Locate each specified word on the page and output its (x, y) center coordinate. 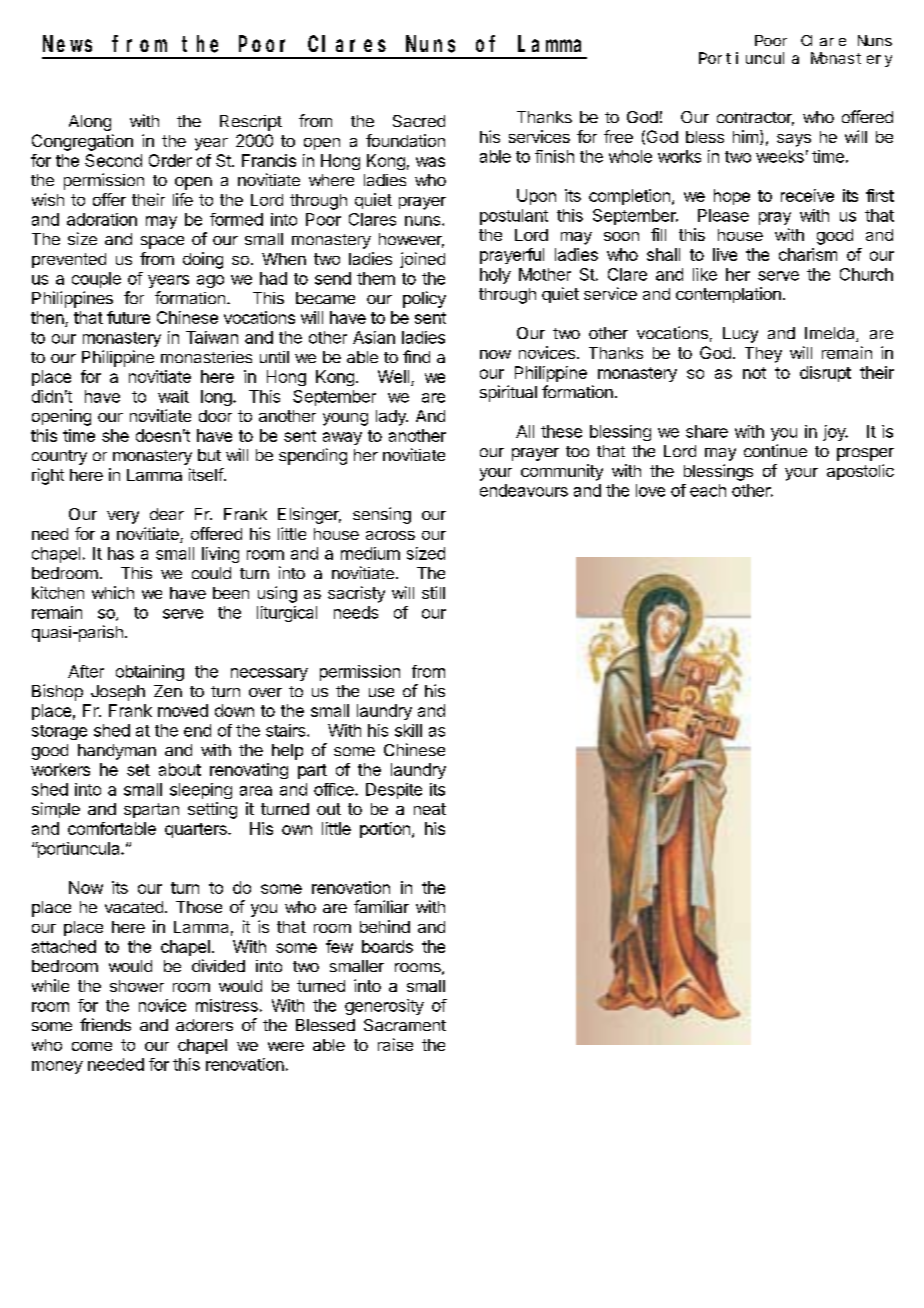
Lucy (740, 335)
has (121, 553)
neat (430, 809)
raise (395, 1044)
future (128, 317)
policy (424, 299)
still (433, 592)
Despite (394, 791)
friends (105, 1024)
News (67, 44)
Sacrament (405, 1025)
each (708, 490)
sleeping (201, 791)
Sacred (419, 121)
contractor (755, 119)
